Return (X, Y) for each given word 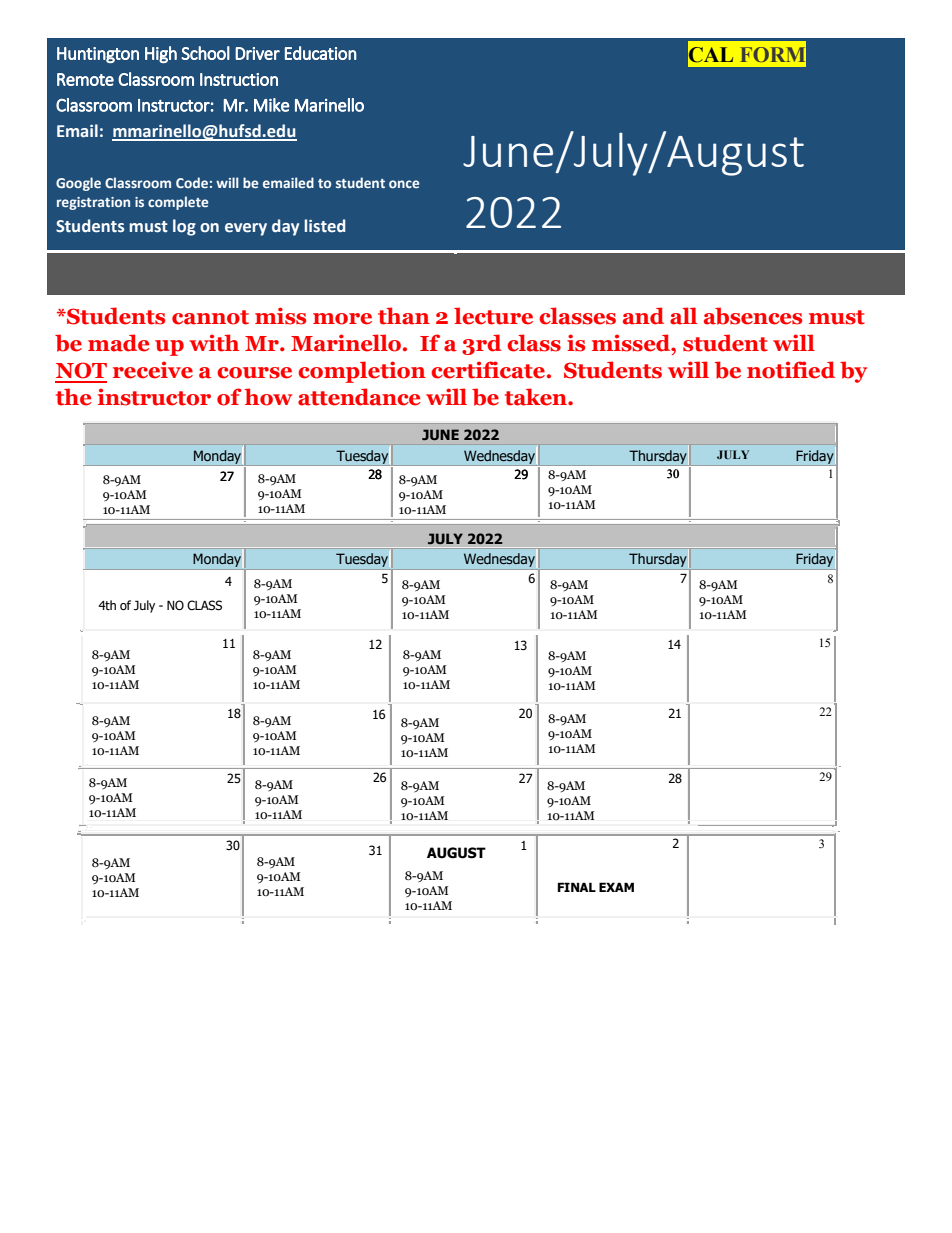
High (161, 54)
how (268, 397)
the (73, 397)
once (404, 184)
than (404, 316)
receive (153, 370)
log (184, 227)
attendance (359, 397)
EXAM (616, 887)
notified (791, 370)
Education (321, 53)
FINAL (577, 887)
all (683, 316)
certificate (488, 370)
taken (537, 397)
